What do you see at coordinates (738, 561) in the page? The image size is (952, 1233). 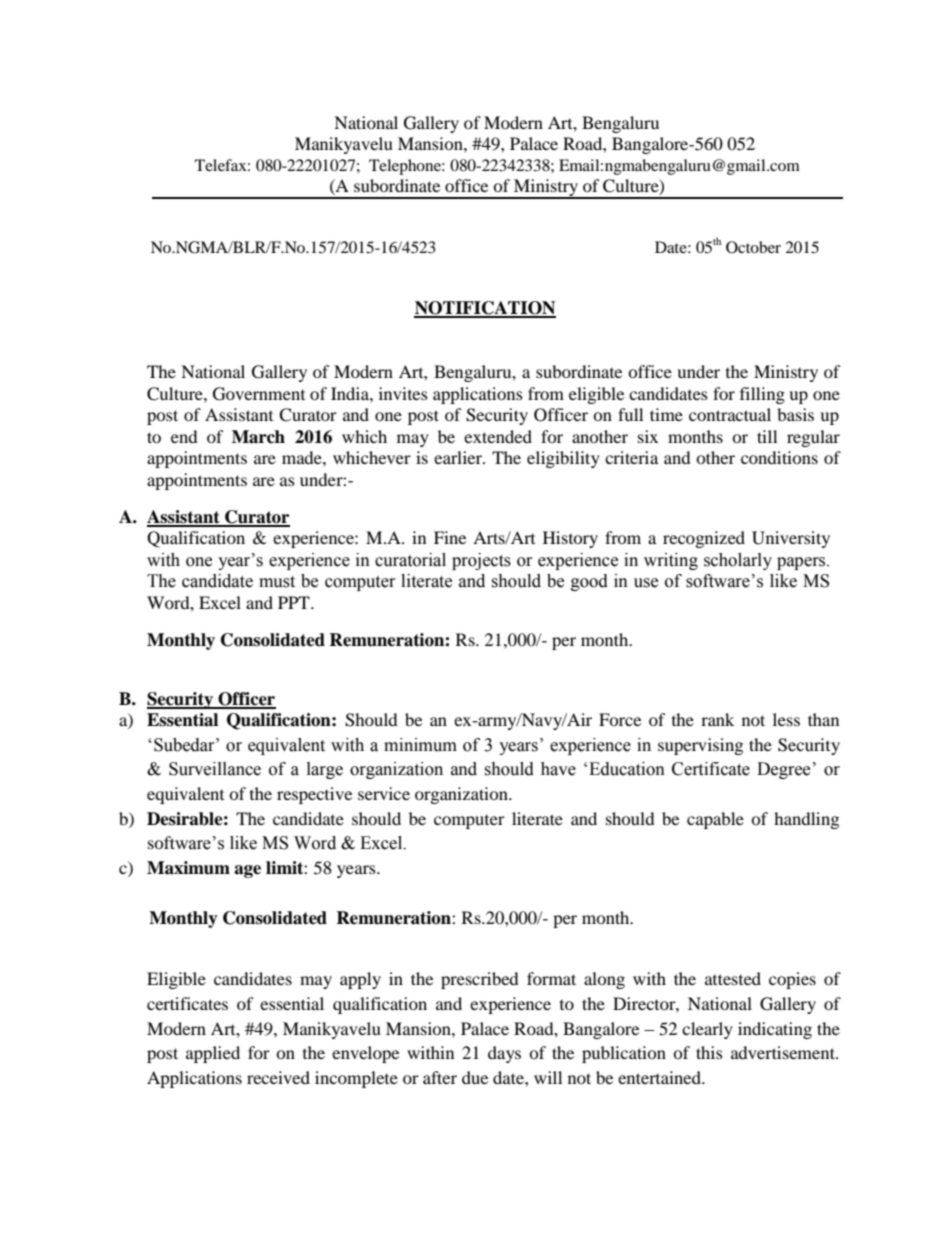 I see `scholarly` at bounding box center [738, 561].
